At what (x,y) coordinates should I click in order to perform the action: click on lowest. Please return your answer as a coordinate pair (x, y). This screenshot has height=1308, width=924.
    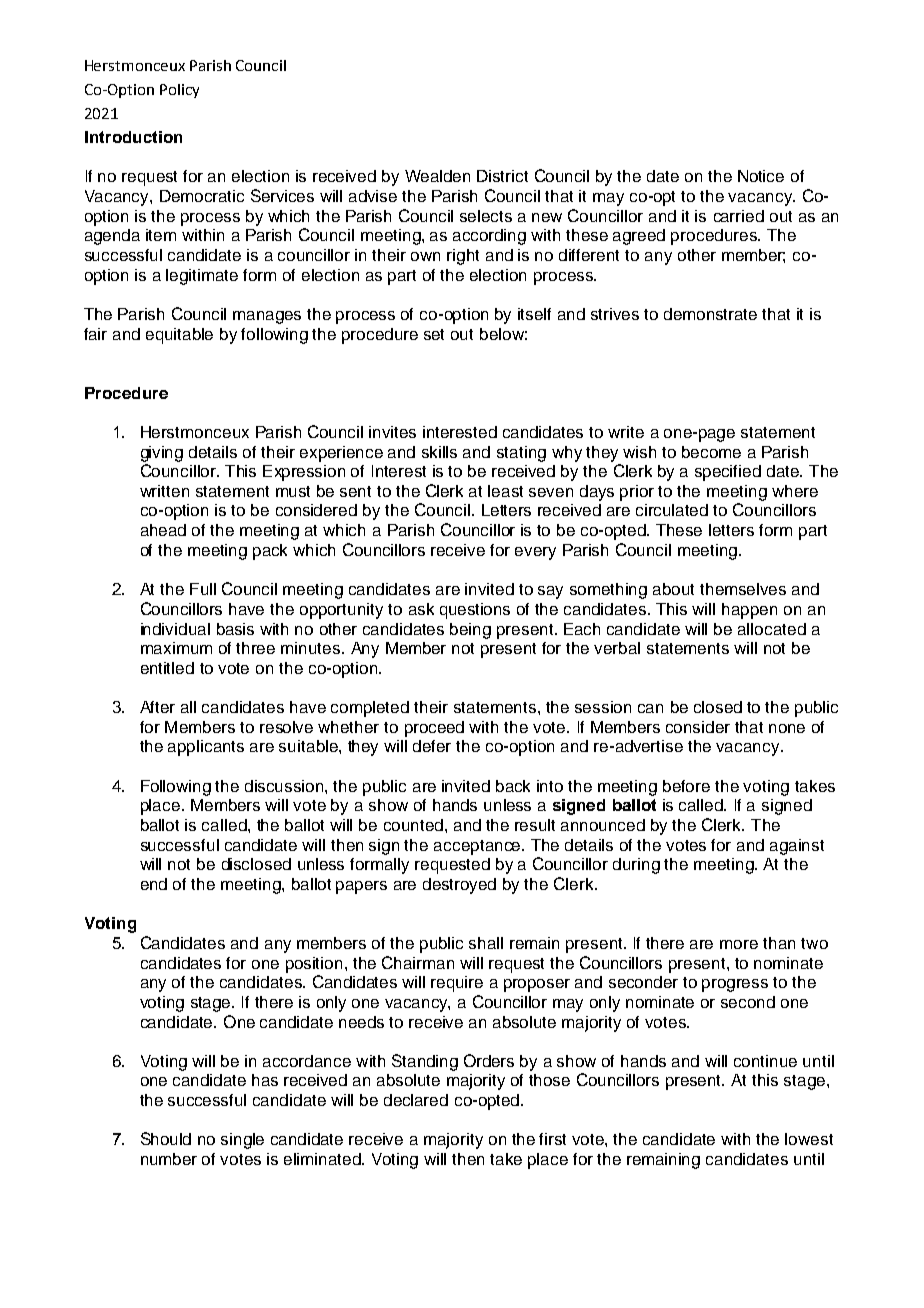
    Looking at the image, I should click on (809, 1139).
